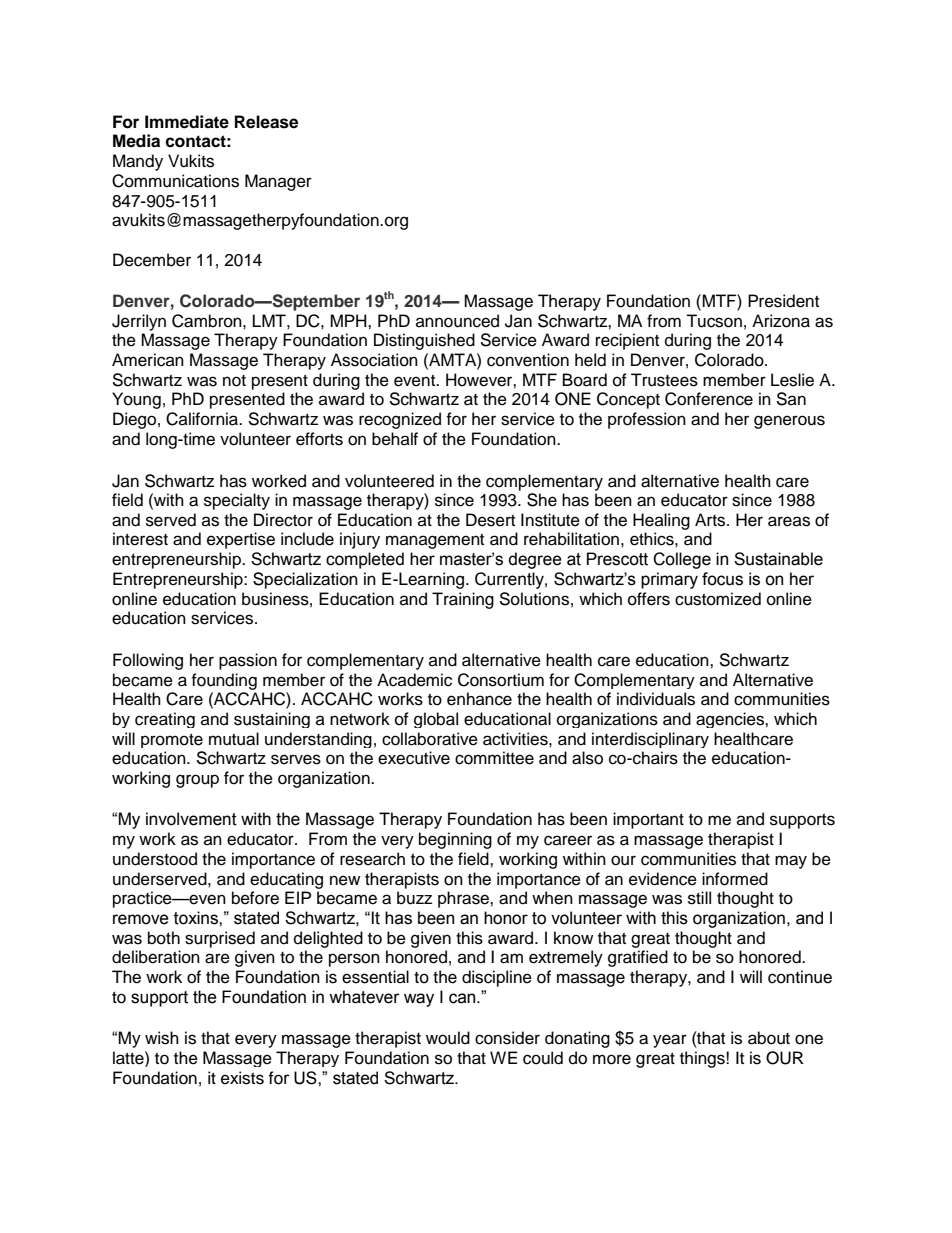 The width and height of the document is (952, 1233). What do you see at coordinates (455, 840) in the document?
I see `beginning` at bounding box center [455, 840].
